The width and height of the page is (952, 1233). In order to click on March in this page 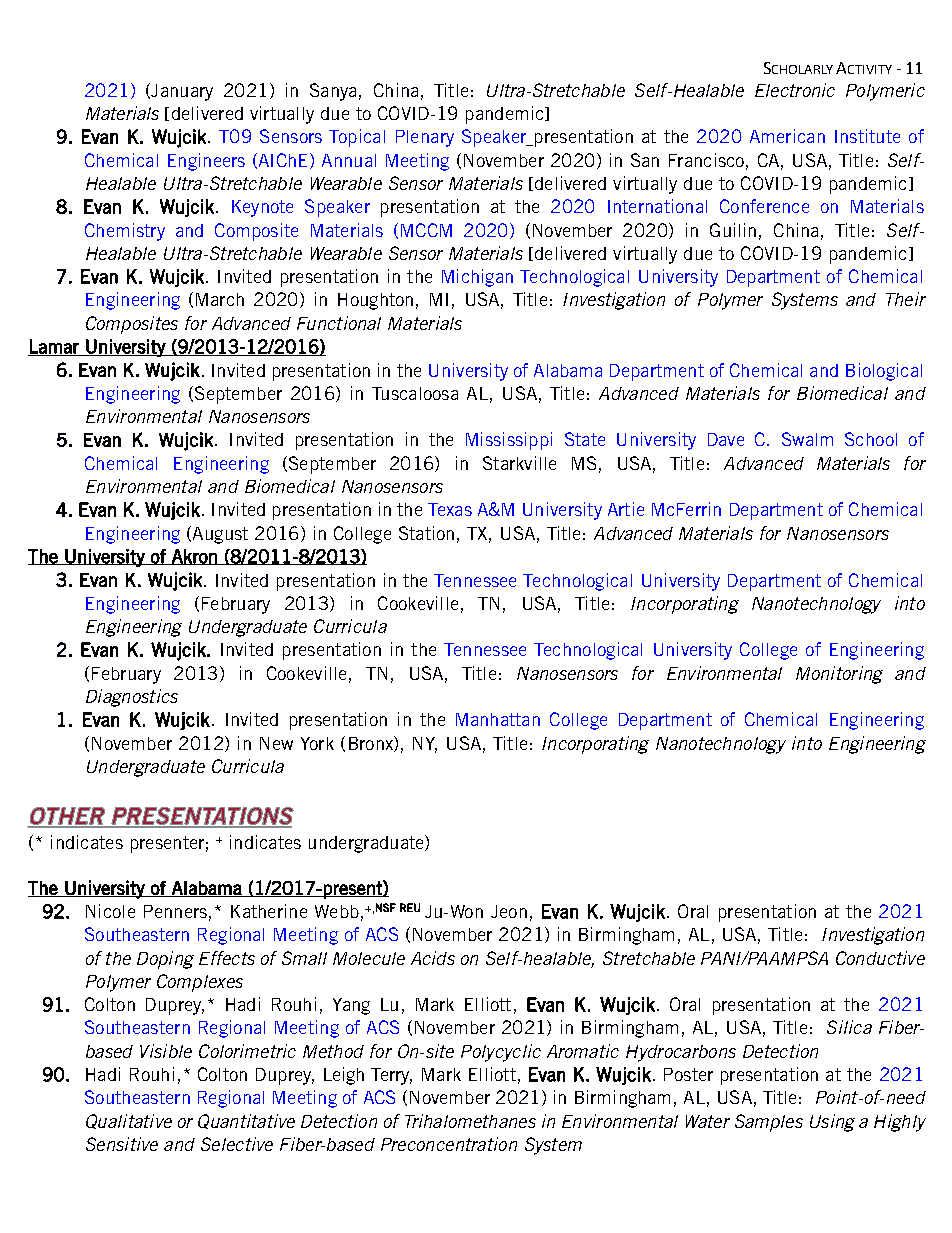, I will do `click(220, 299)`.
